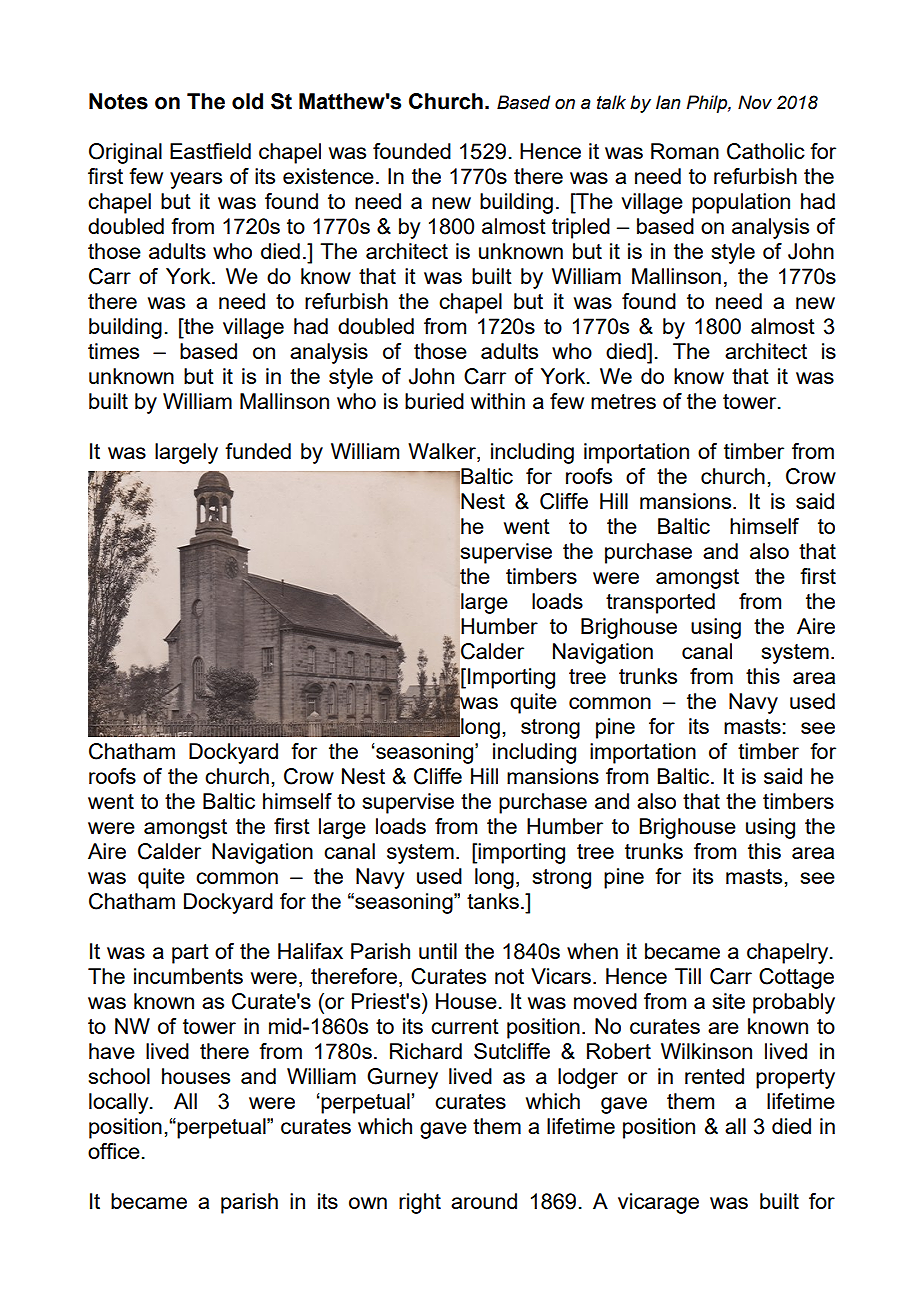 The width and height of the screenshot is (924, 1308). What do you see at coordinates (188, 976) in the screenshot?
I see `incumbents` at bounding box center [188, 976].
